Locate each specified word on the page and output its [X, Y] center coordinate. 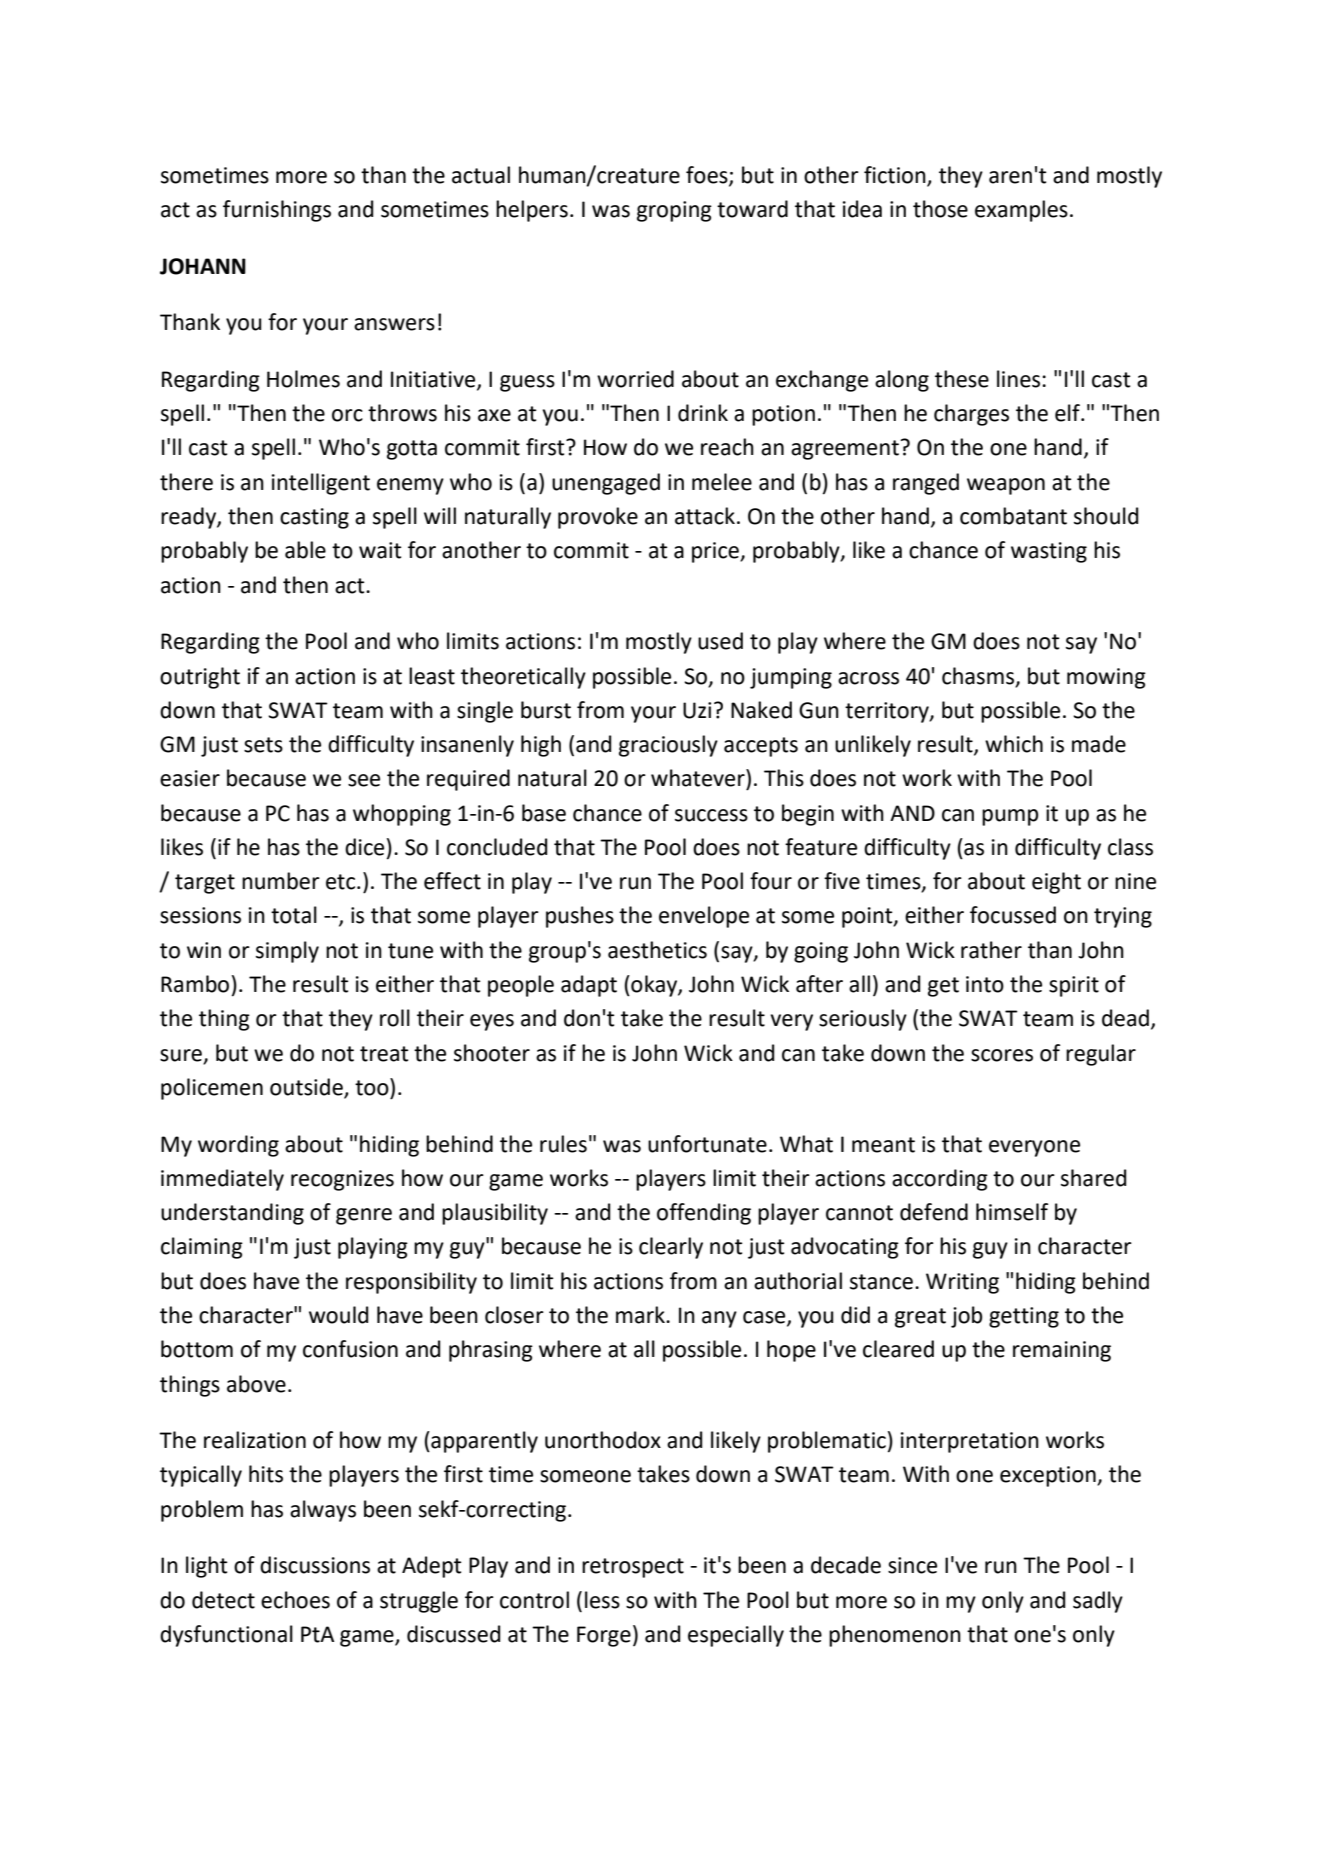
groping [674, 211]
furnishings [277, 211]
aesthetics [657, 950]
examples [1021, 211]
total [294, 915]
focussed [1013, 915]
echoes [295, 1600]
